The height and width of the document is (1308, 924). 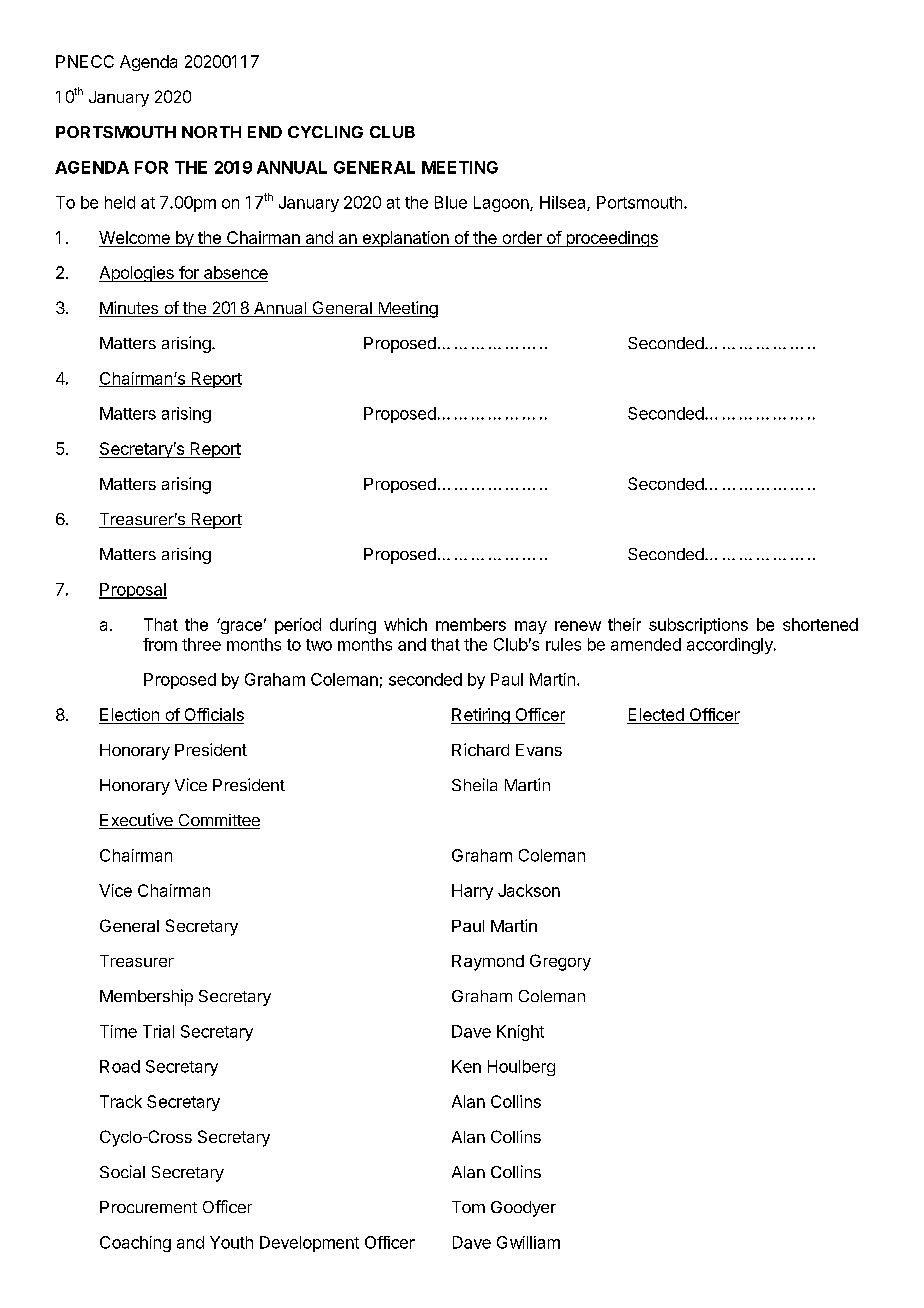 I want to click on Youth, so click(x=231, y=1242).
